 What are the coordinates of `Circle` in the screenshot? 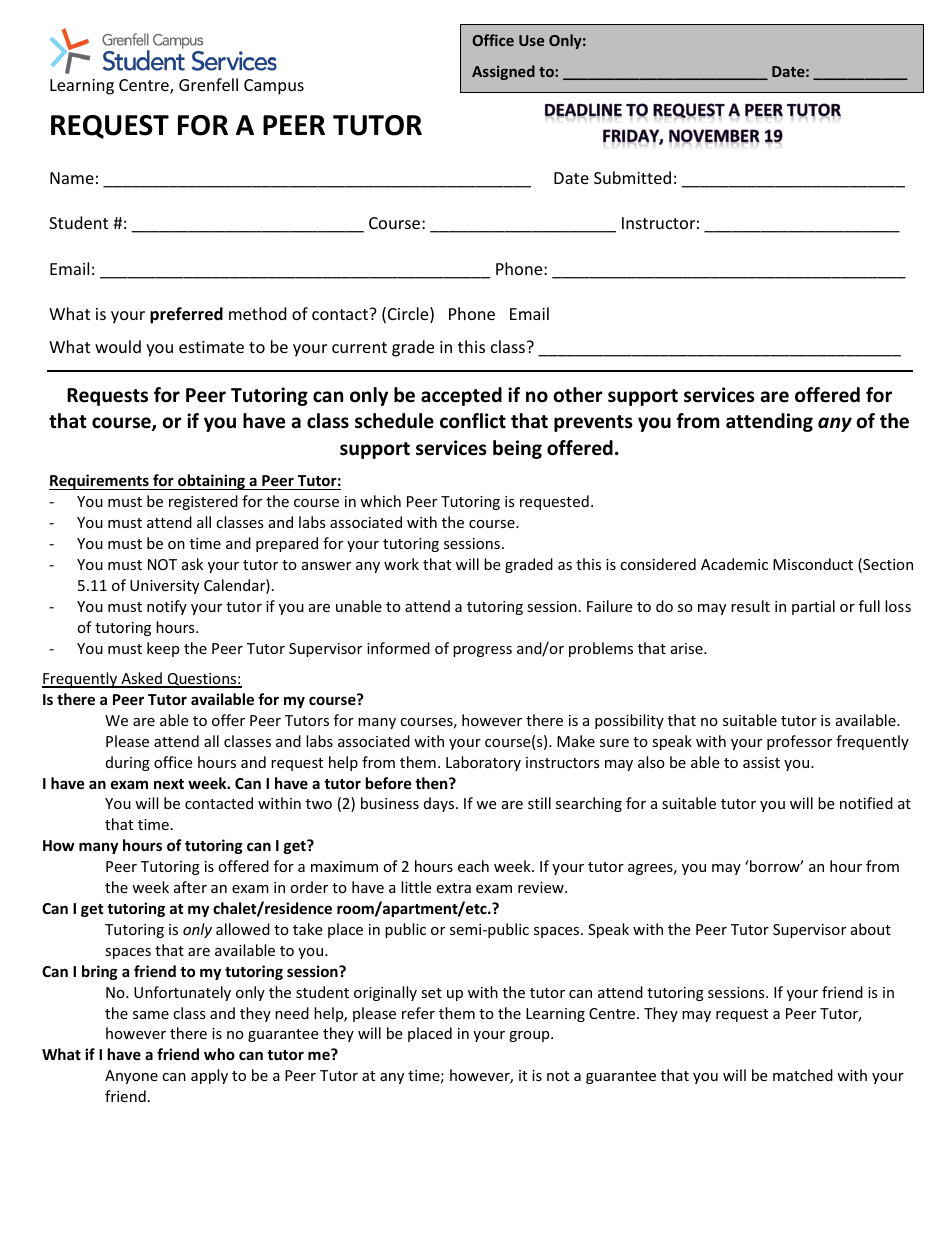 It's located at (409, 315).
